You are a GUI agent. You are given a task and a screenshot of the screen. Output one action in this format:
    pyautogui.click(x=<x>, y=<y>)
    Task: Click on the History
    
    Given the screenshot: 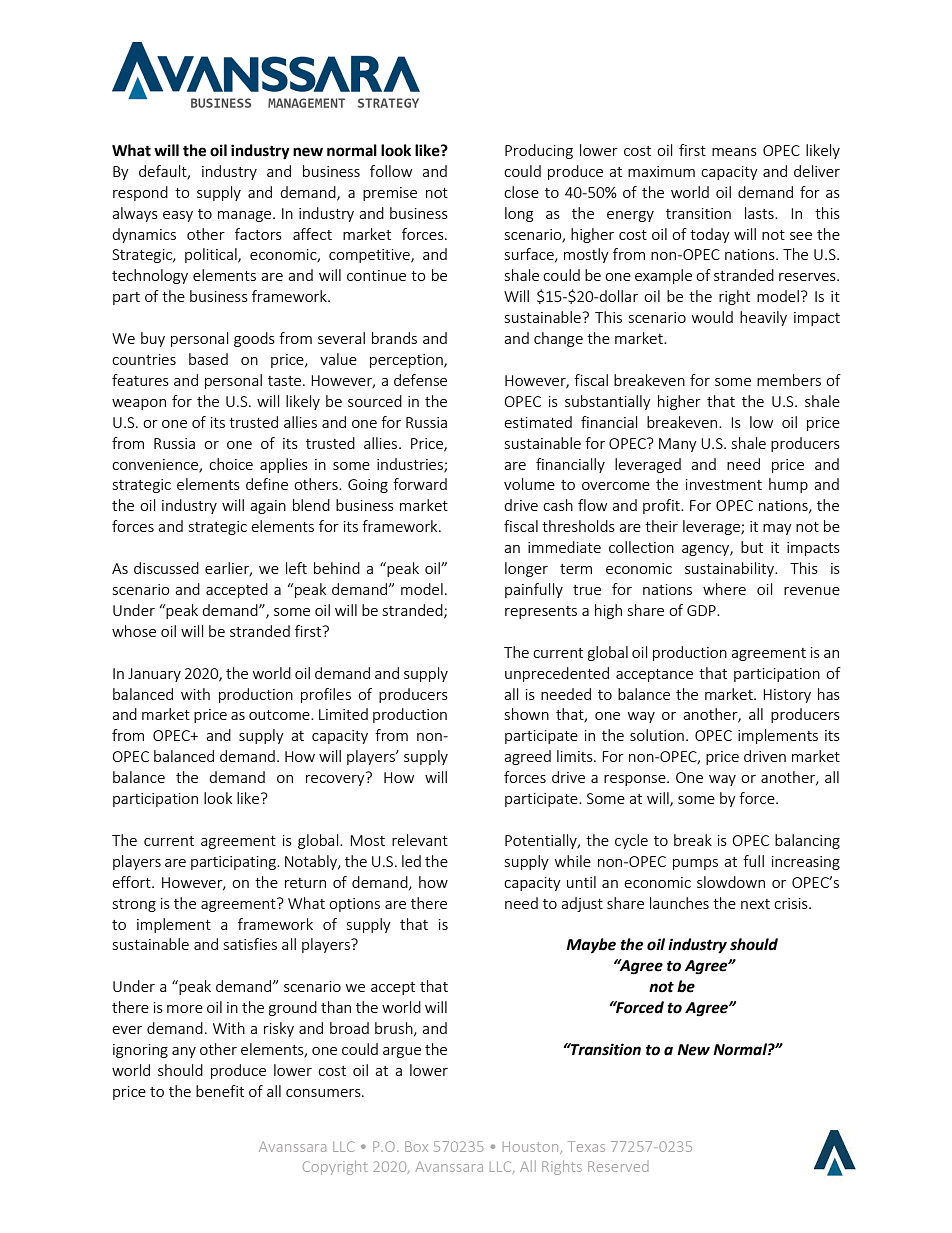 What is the action you would take?
    pyautogui.click(x=787, y=696)
